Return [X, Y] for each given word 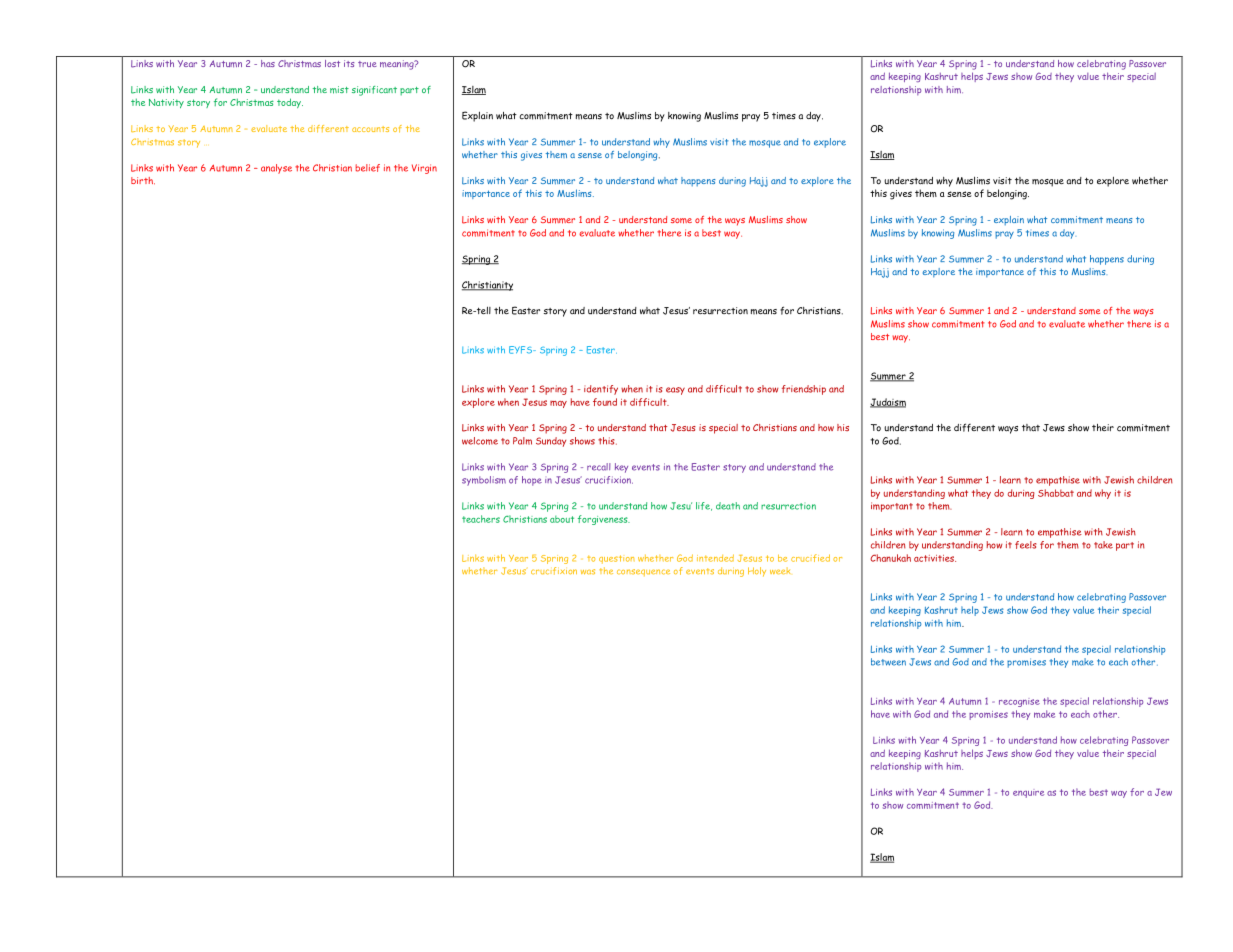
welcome [480, 441]
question [617, 559]
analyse [276, 169]
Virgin [424, 169]
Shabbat [1056, 493]
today [290, 103]
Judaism [888, 403]
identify [601, 390]
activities [935, 558]
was [588, 572]
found [605, 402]
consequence [643, 572]
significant [374, 91]
